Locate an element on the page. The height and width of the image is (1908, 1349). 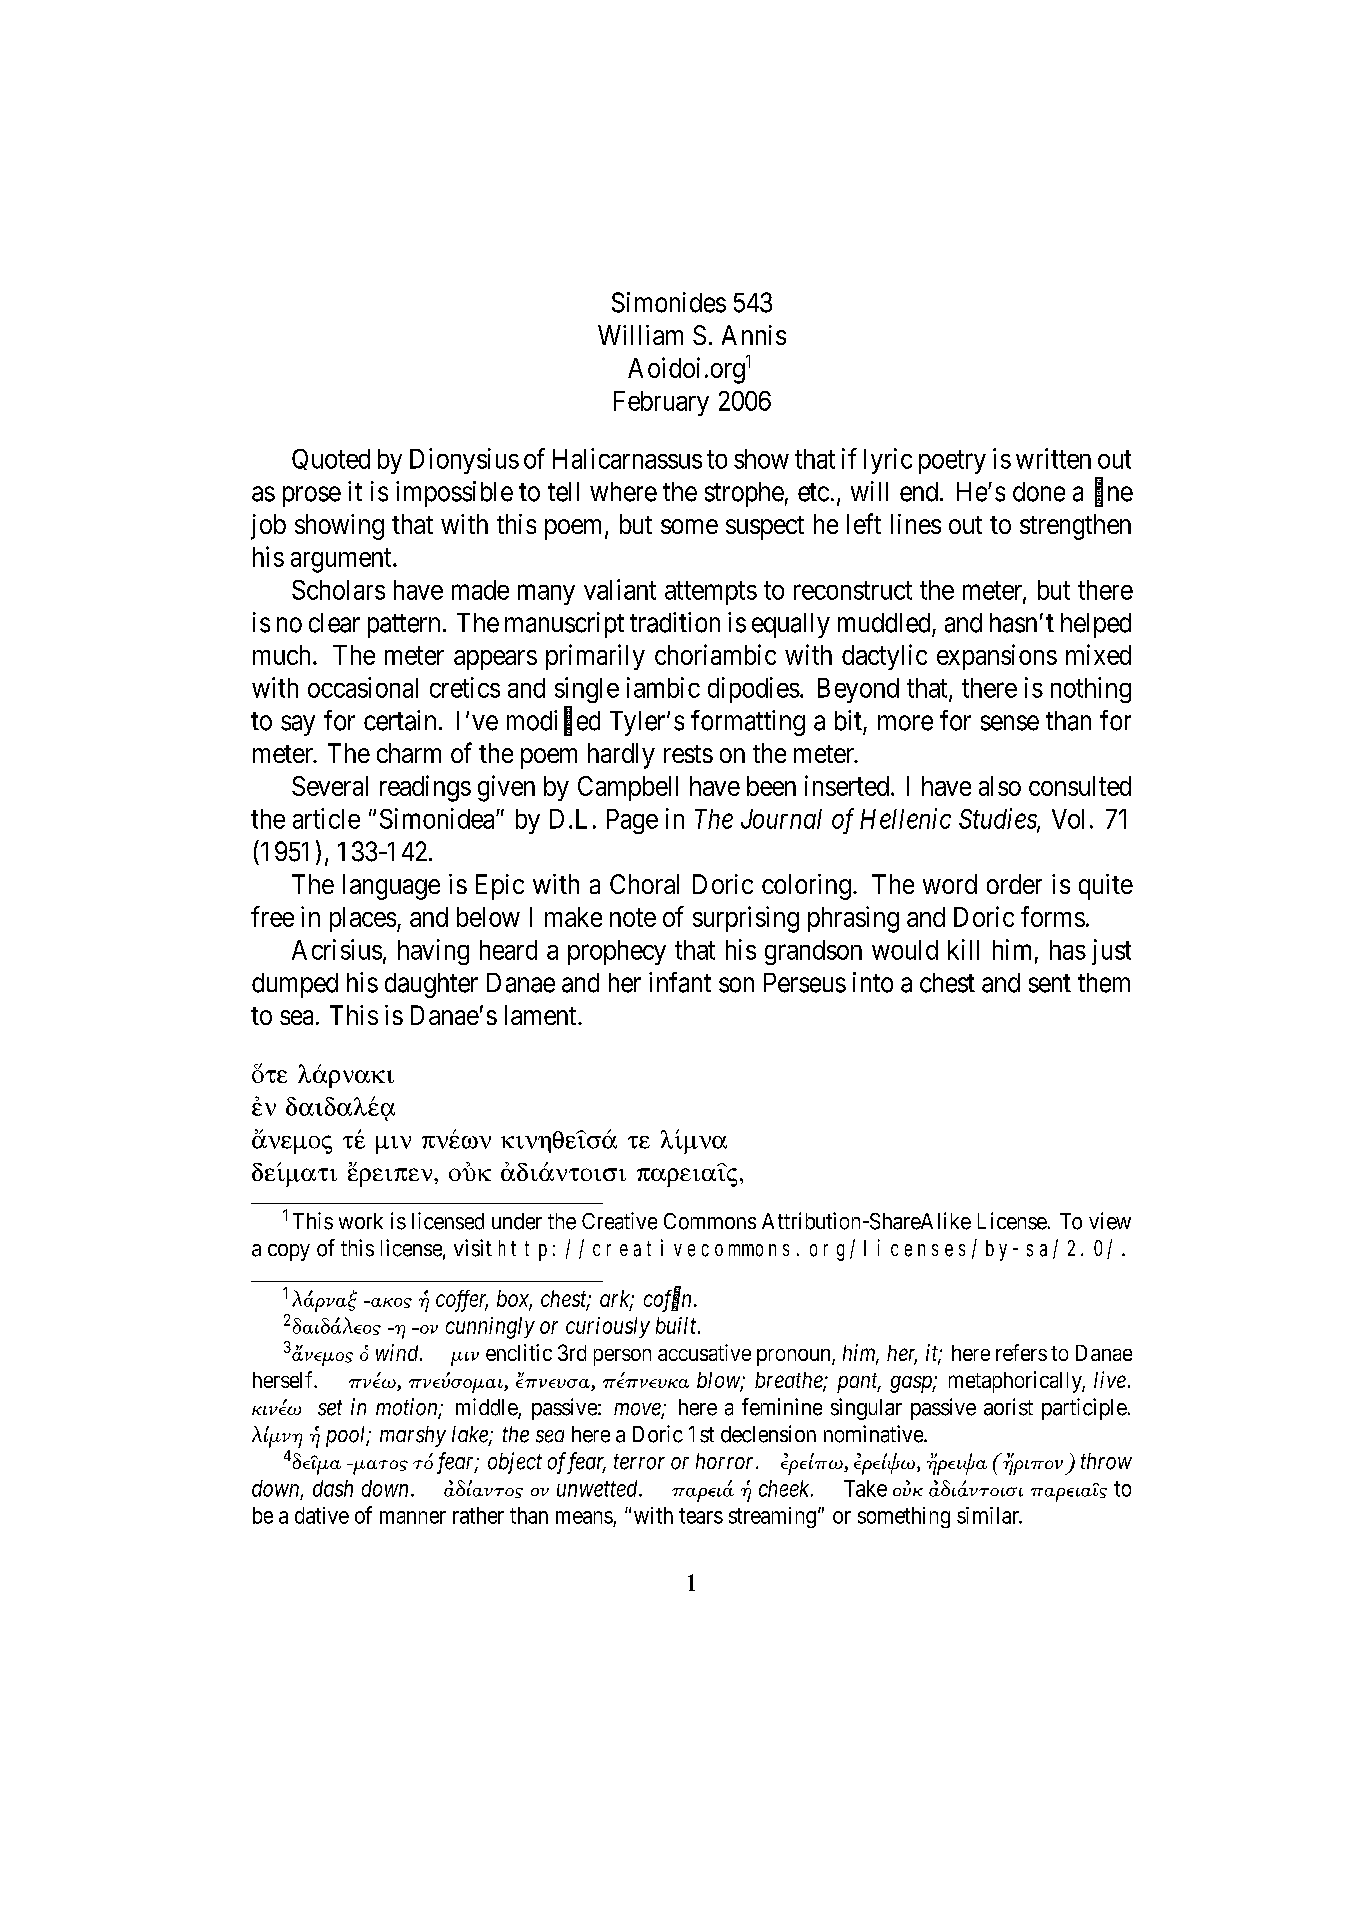
horror is located at coordinates (726, 1461).
